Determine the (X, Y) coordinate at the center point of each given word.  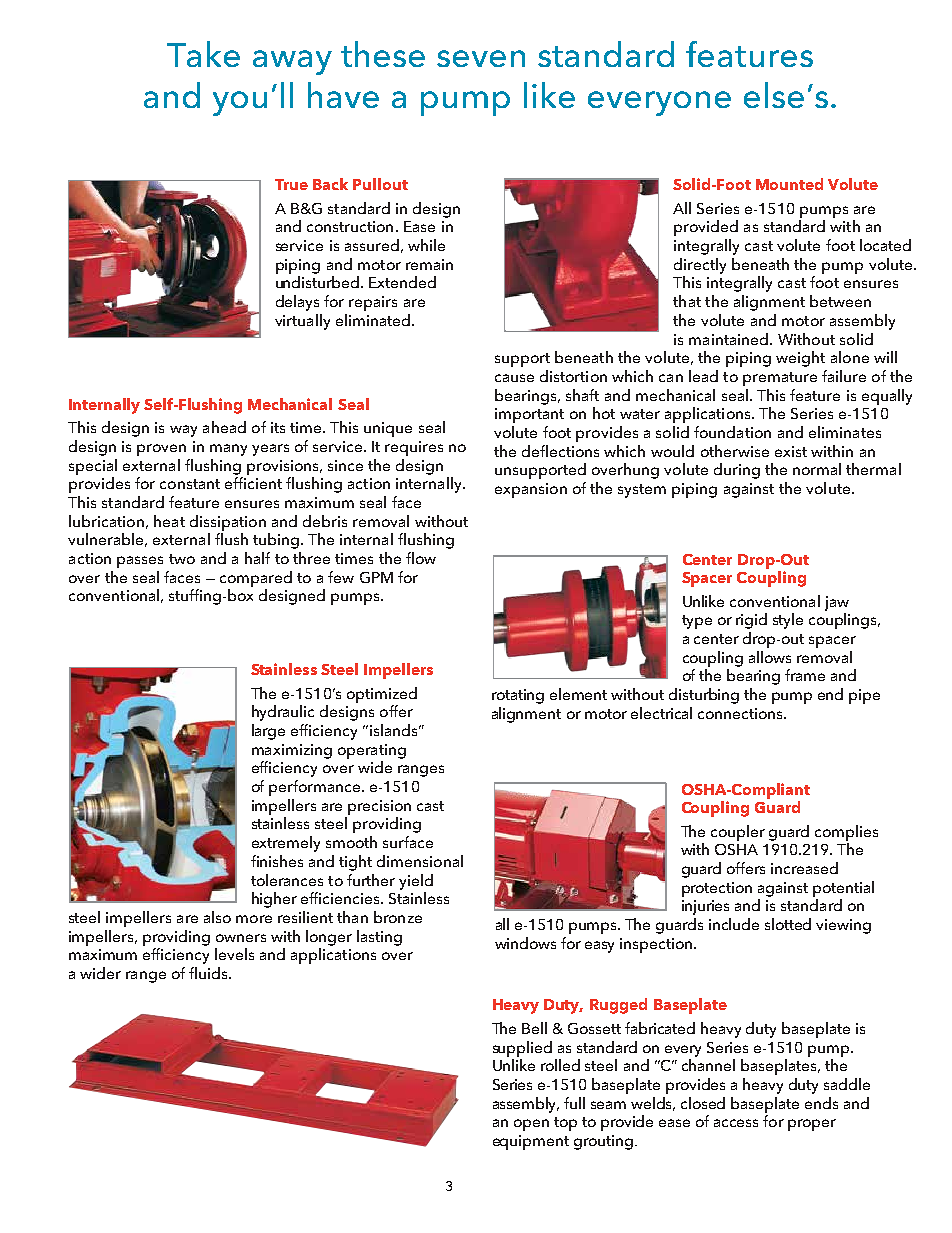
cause (514, 378)
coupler (738, 833)
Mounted (789, 184)
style (788, 621)
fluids (209, 973)
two (182, 559)
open (531, 1125)
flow (421, 558)
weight (800, 359)
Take (203, 54)
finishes (277, 861)
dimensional (420, 861)
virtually (302, 322)
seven (481, 58)
